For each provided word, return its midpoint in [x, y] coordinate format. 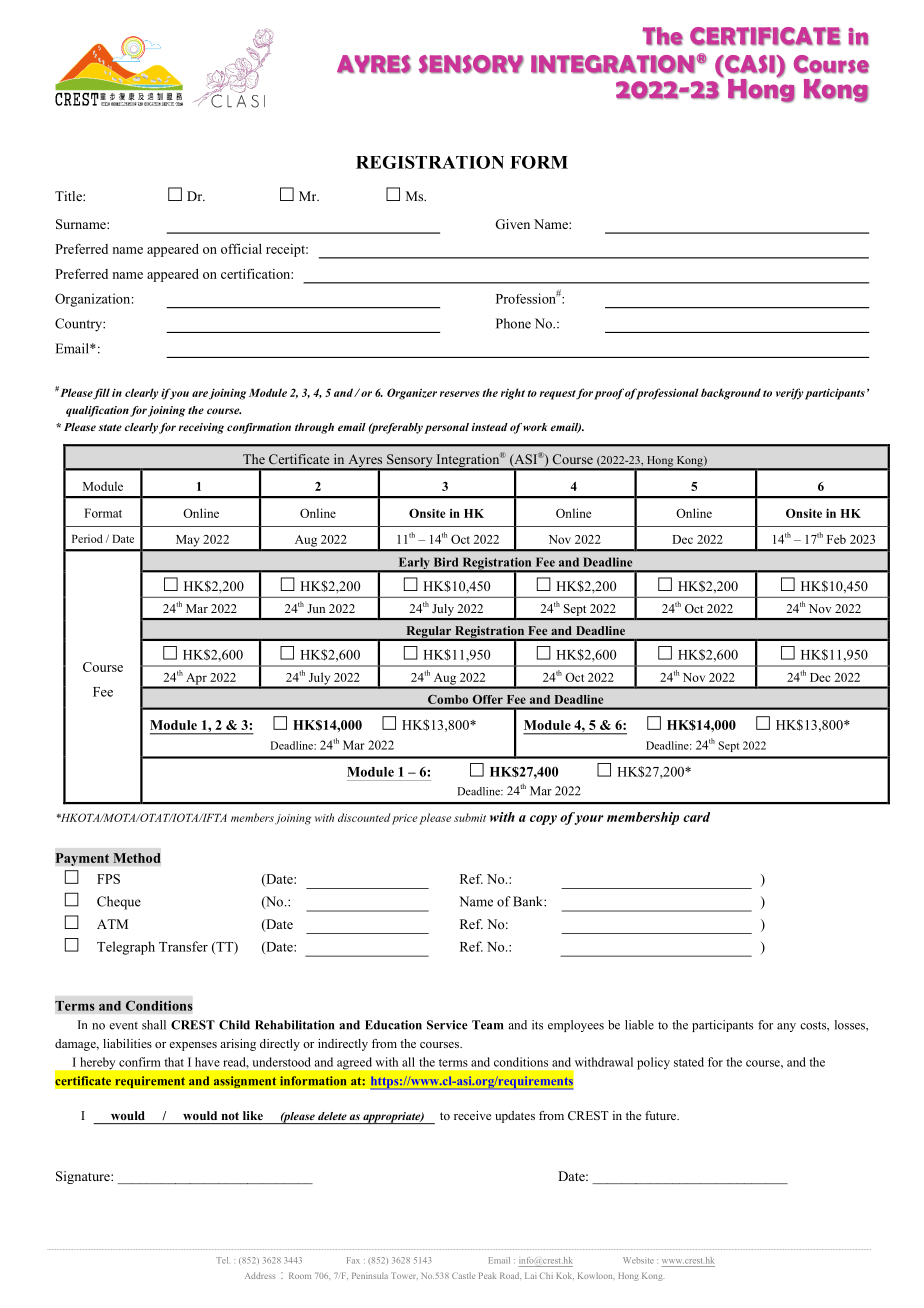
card [696, 817]
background [731, 394]
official [241, 248]
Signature [84, 1177]
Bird [446, 562]
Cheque [119, 903]
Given [512, 224]
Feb [836, 539]
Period [87, 538]
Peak [487, 1275]
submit [470, 817]
